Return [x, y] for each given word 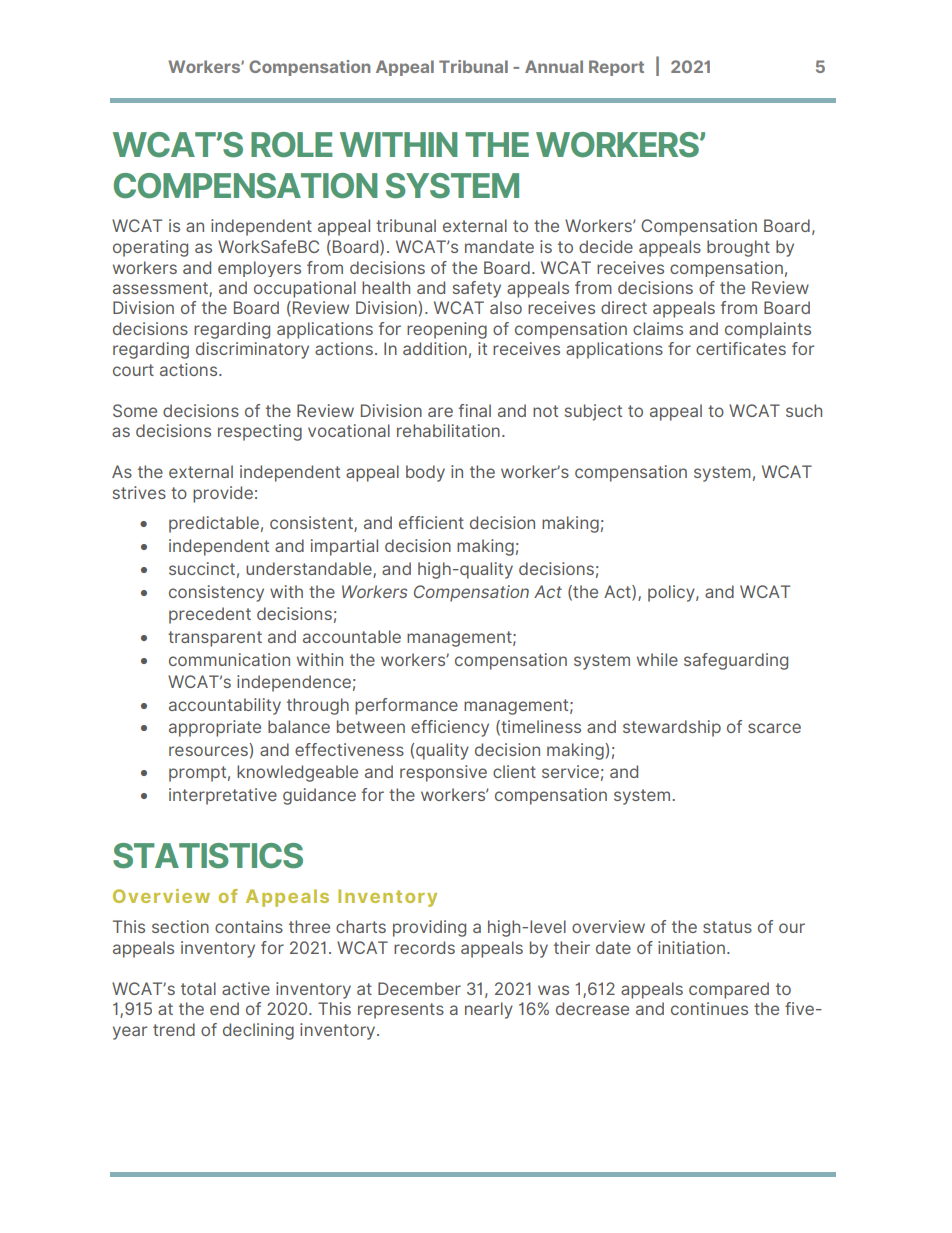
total [198, 988]
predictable [214, 524]
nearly [489, 1010]
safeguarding [736, 661]
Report [616, 68]
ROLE [292, 144]
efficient [431, 522]
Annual [554, 66]
